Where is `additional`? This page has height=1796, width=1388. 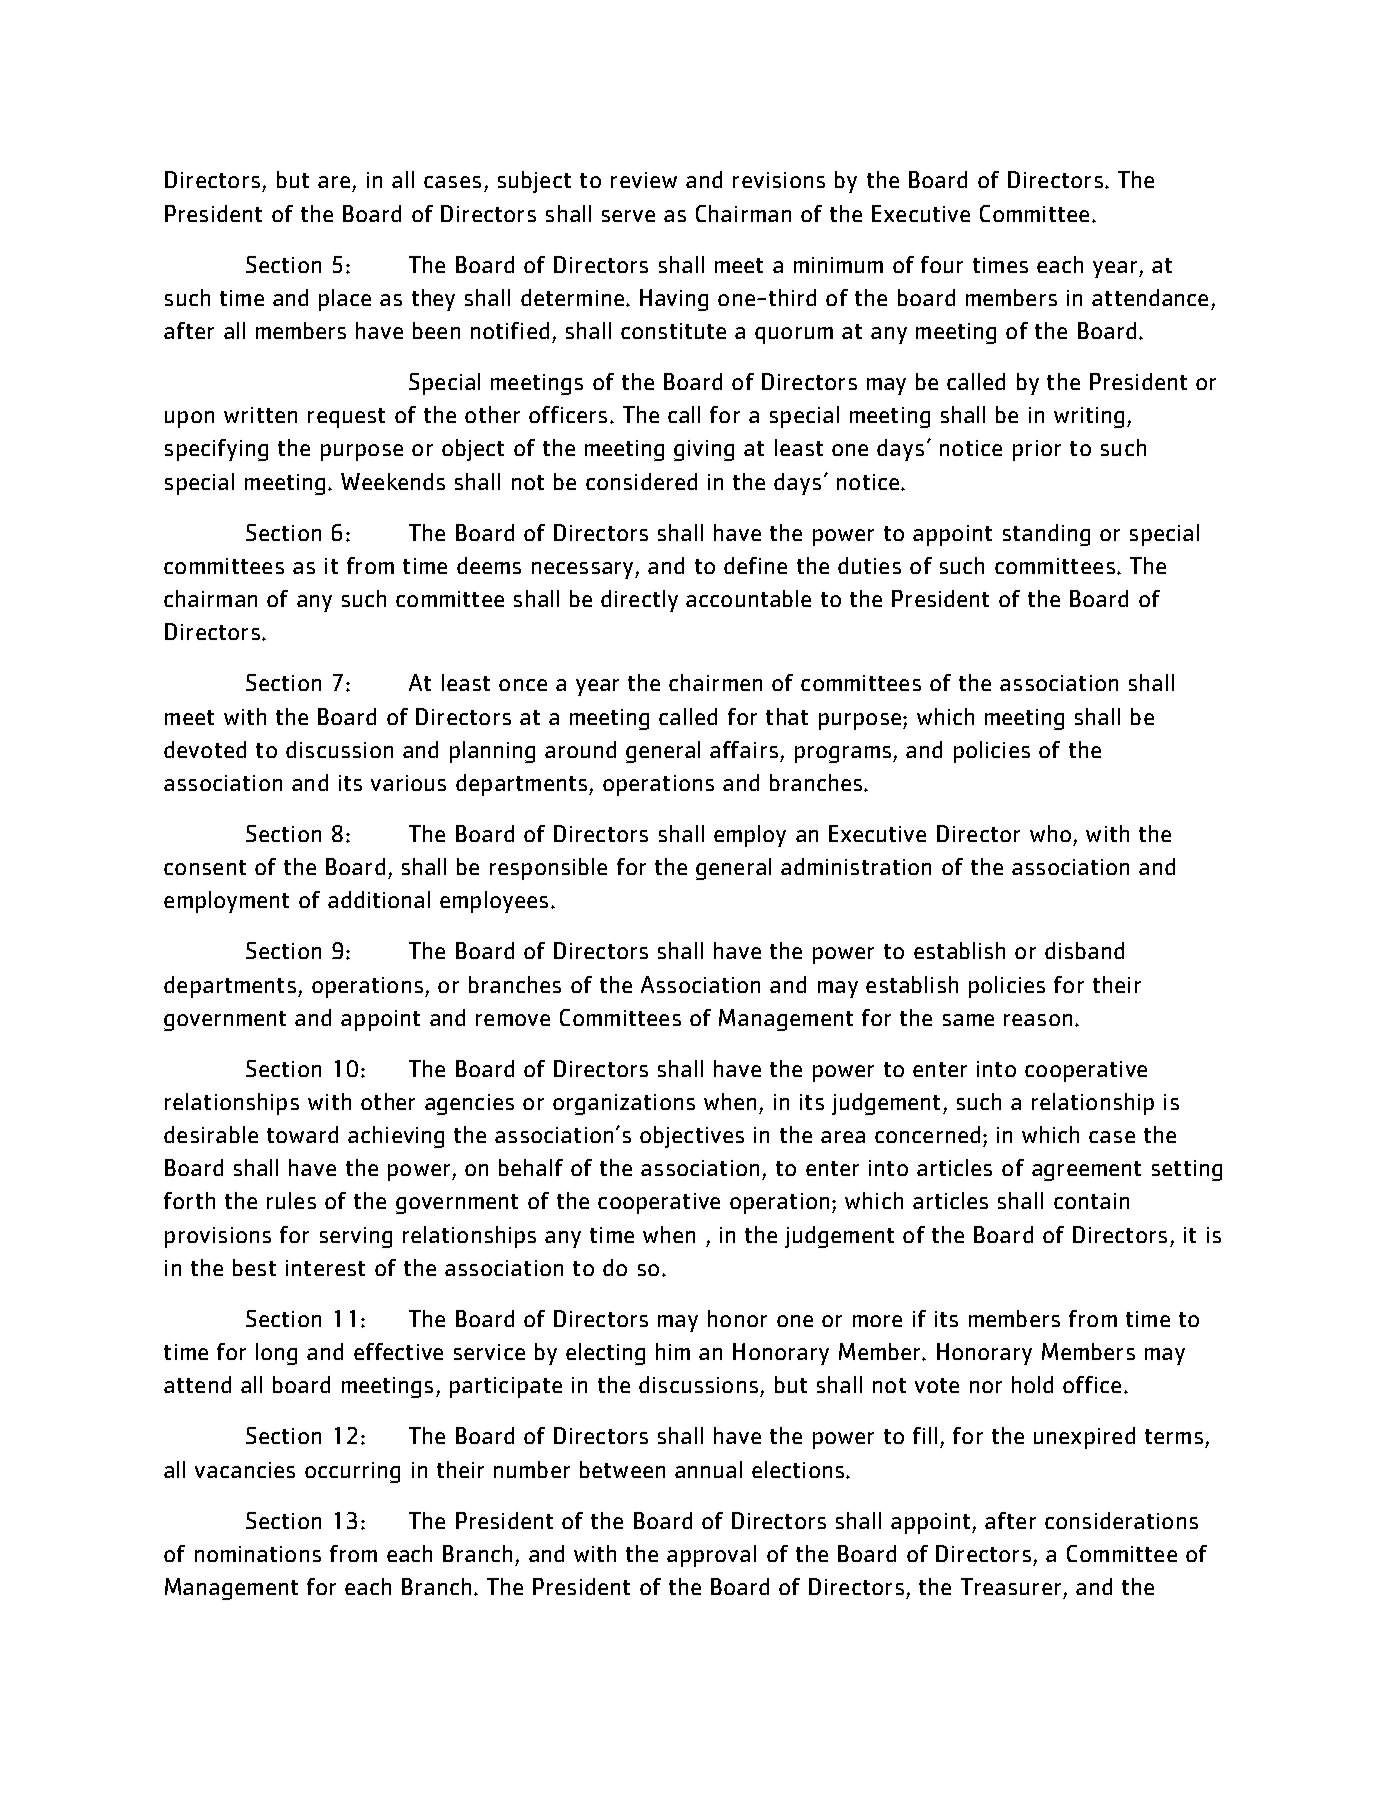
additional is located at coordinates (379, 899).
